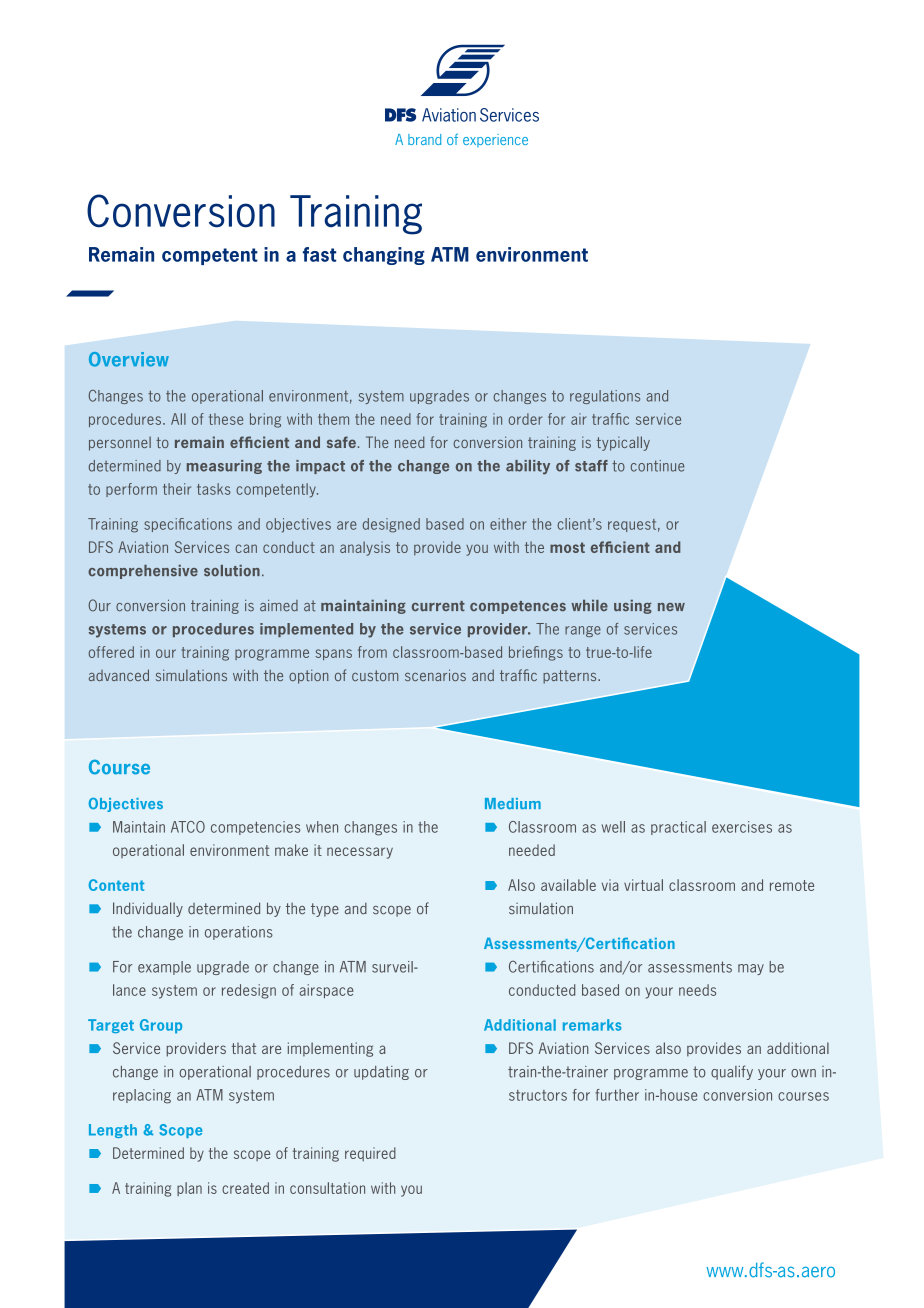 Image resolution: width=924 pixels, height=1308 pixels. What do you see at coordinates (435, 675) in the screenshot?
I see `scenarios` at bounding box center [435, 675].
